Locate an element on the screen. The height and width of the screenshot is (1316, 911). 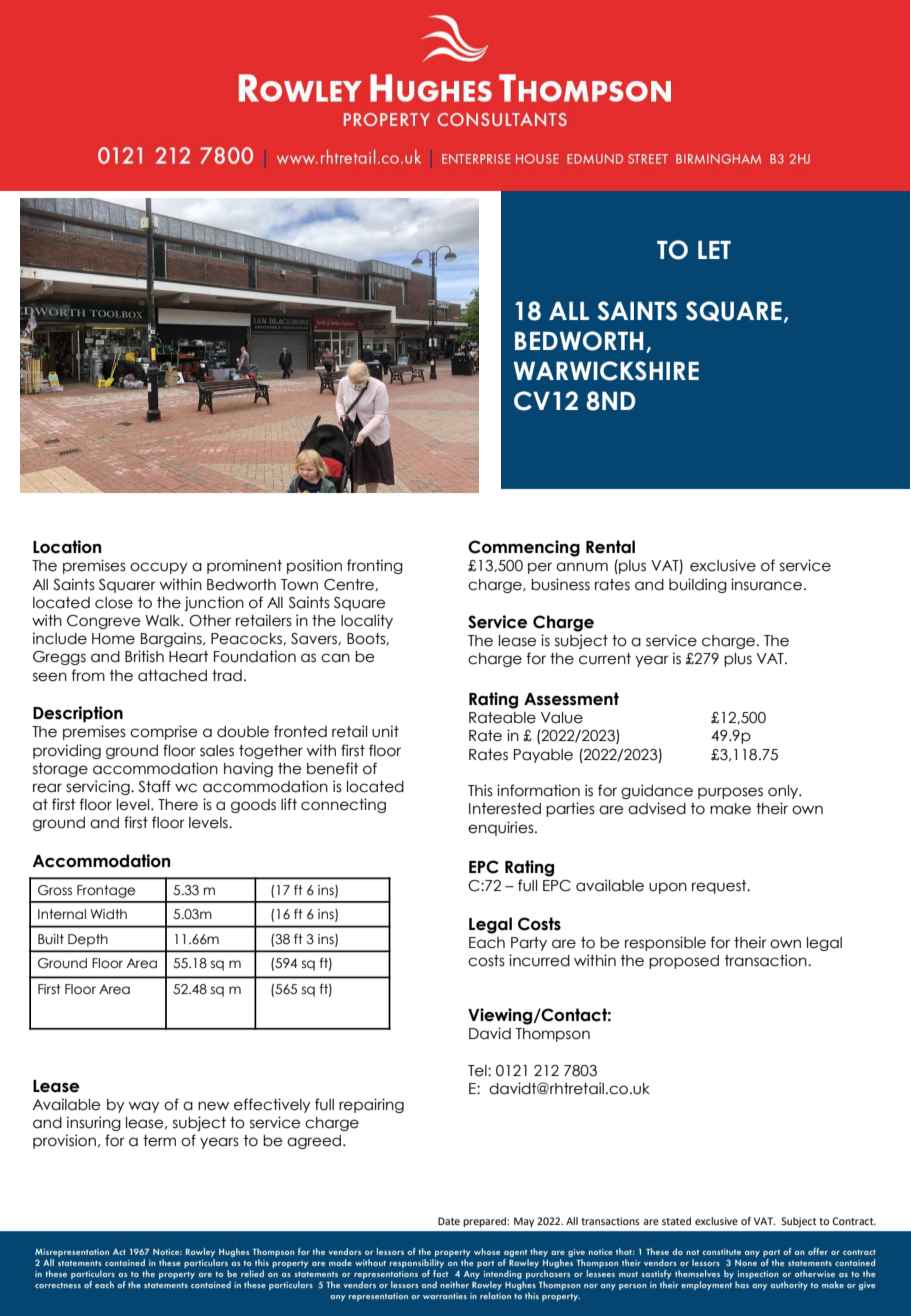
Width is located at coordinates (108, 914).
